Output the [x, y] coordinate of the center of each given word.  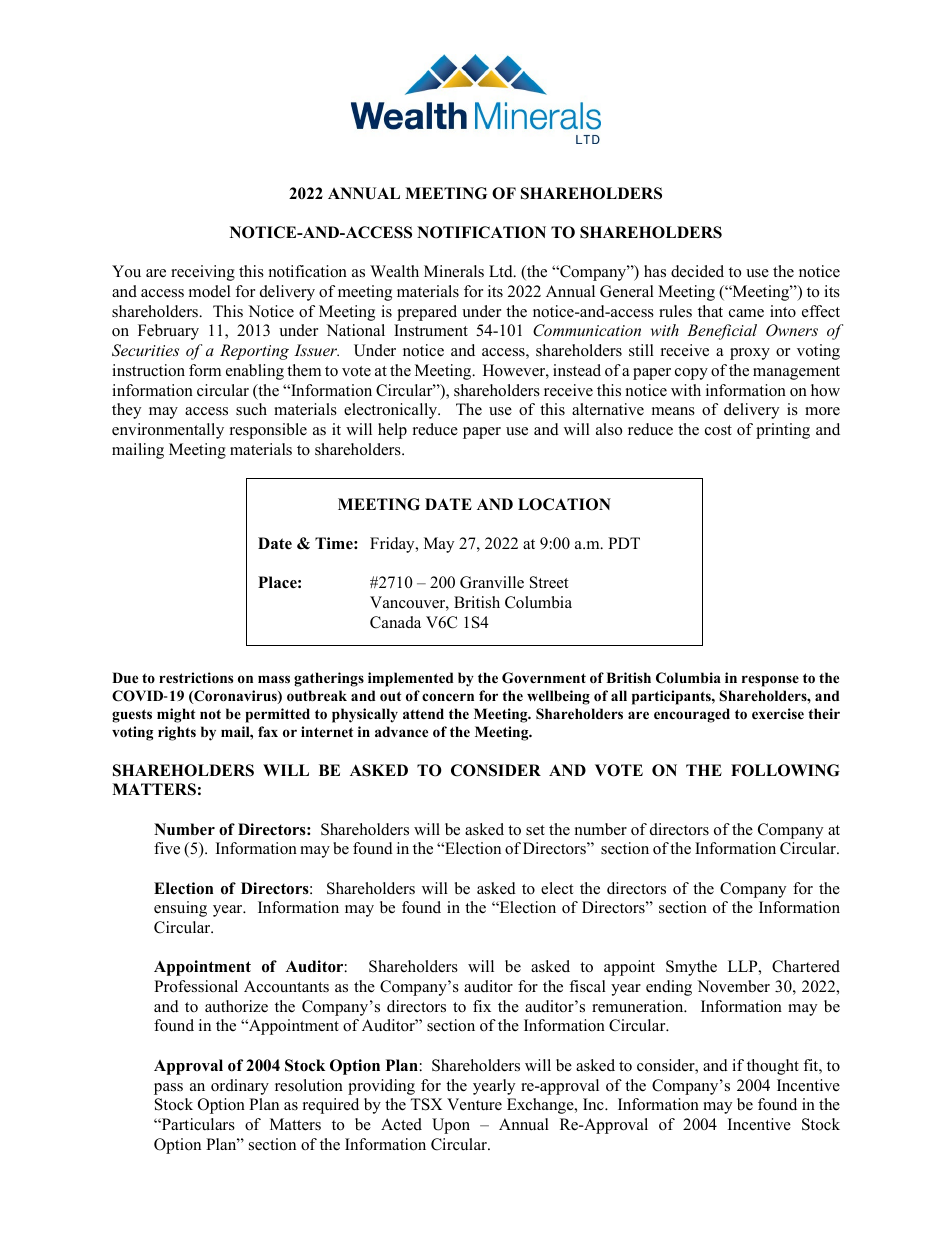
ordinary [240, 1087]
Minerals [454, 271]
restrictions [196, 678]
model [210, 291]
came [746, 313]
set [535, 830]
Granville [492, 582]
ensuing [180, 909]
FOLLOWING [785, 770]
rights [177, 733]
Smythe [691, 968]
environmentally [168, 431]
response [770, 681]
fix [482, 1006]
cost [718, 430]
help [392, 431]
